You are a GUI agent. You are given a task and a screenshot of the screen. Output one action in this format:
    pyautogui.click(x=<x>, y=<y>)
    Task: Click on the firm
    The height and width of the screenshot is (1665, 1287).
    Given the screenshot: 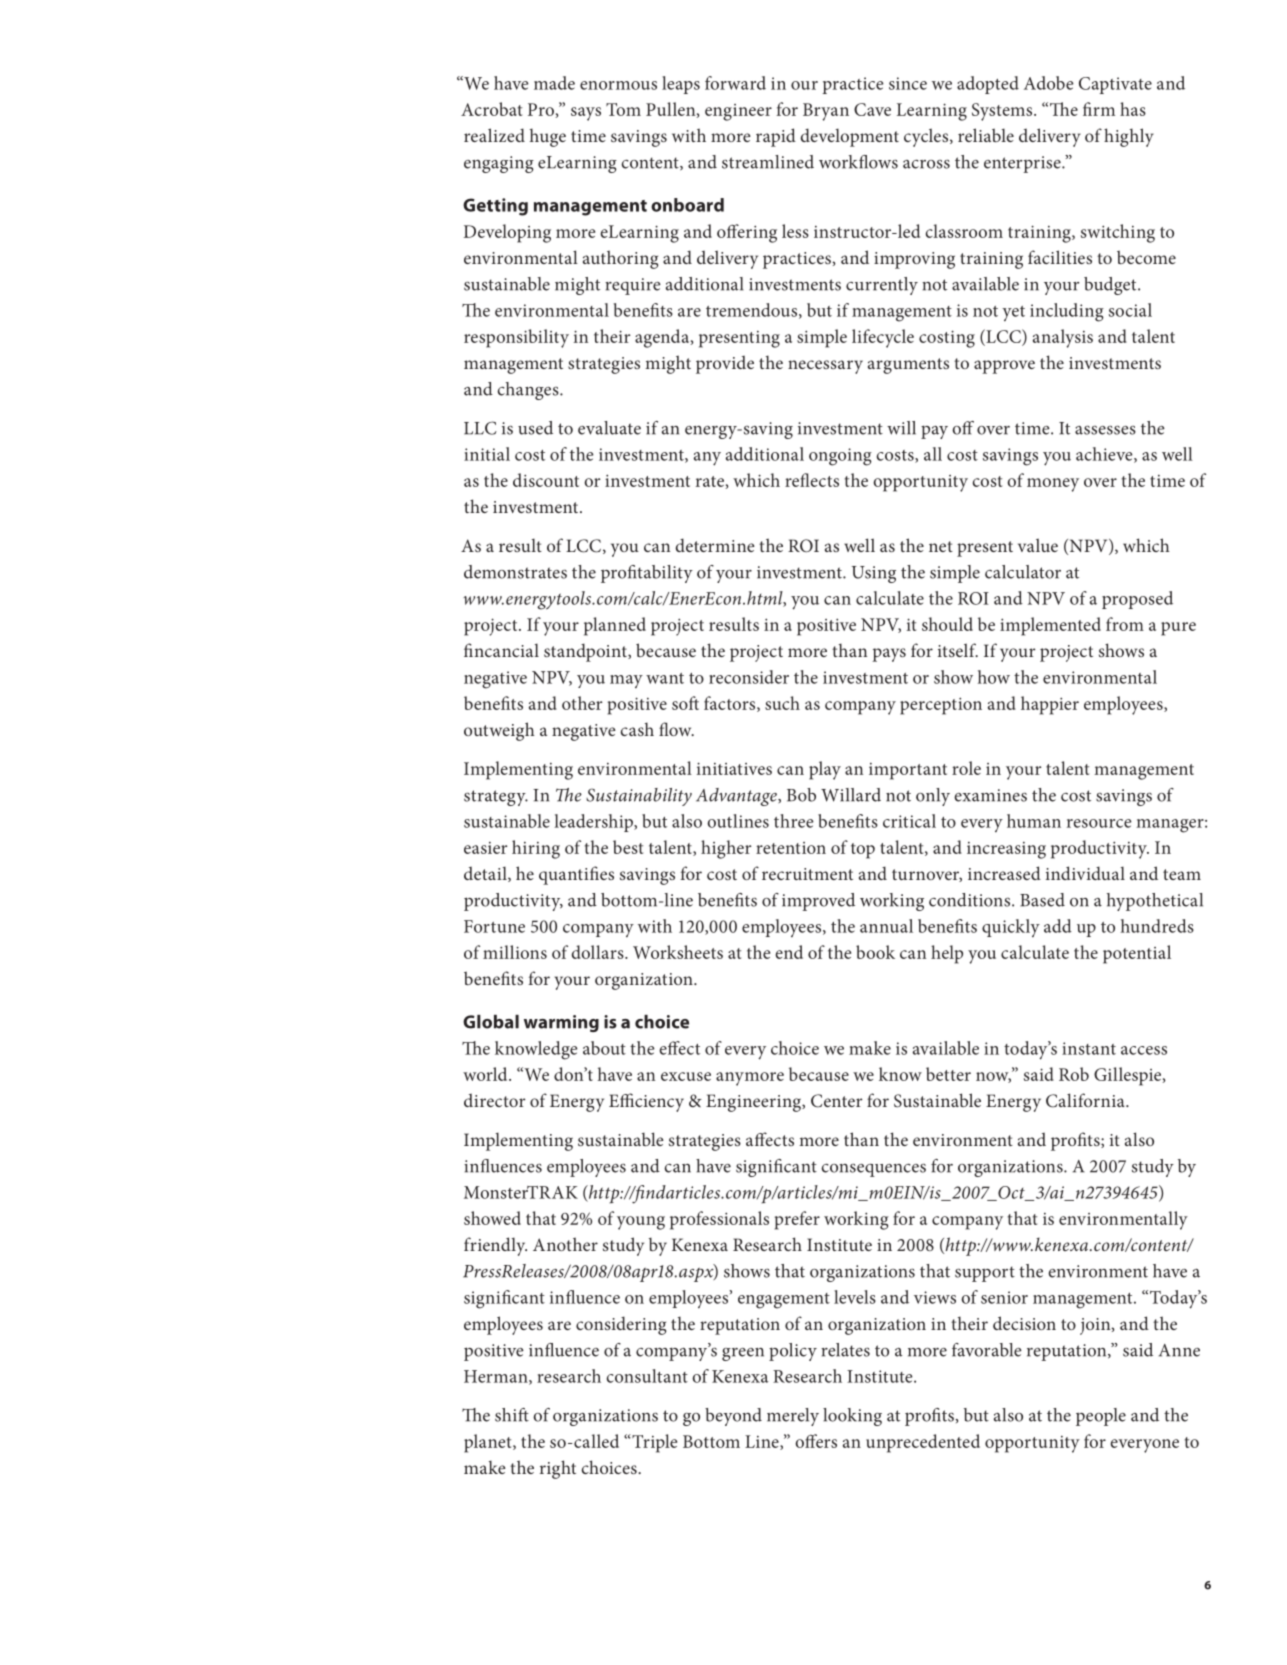 What is the action you would take?
    pyautogui.click(x=1099, y=109)
